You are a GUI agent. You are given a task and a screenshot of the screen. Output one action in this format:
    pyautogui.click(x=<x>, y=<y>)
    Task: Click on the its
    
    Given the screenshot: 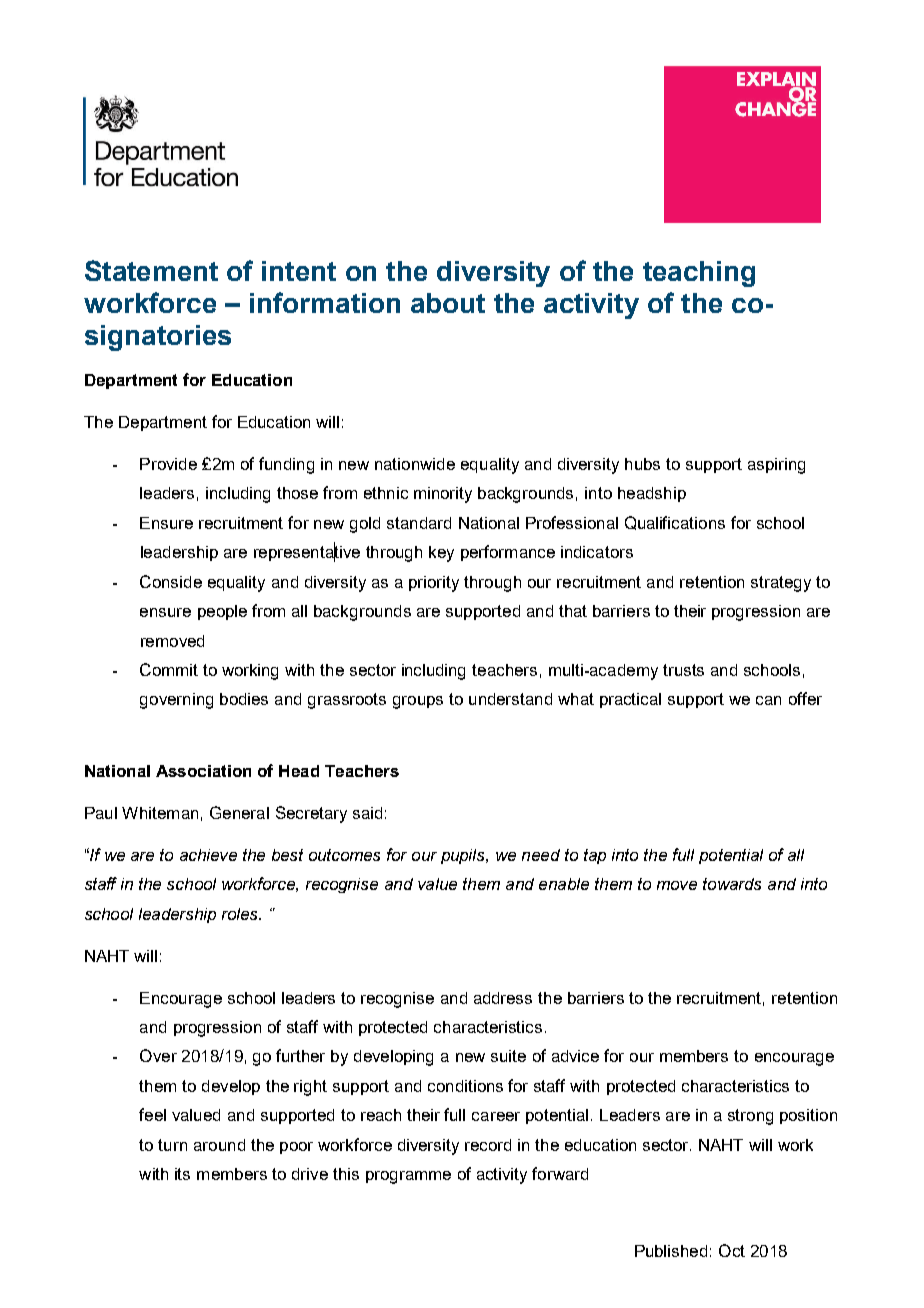 What is the action you would take?
    pyautogui.click(x=182, y=1174)
